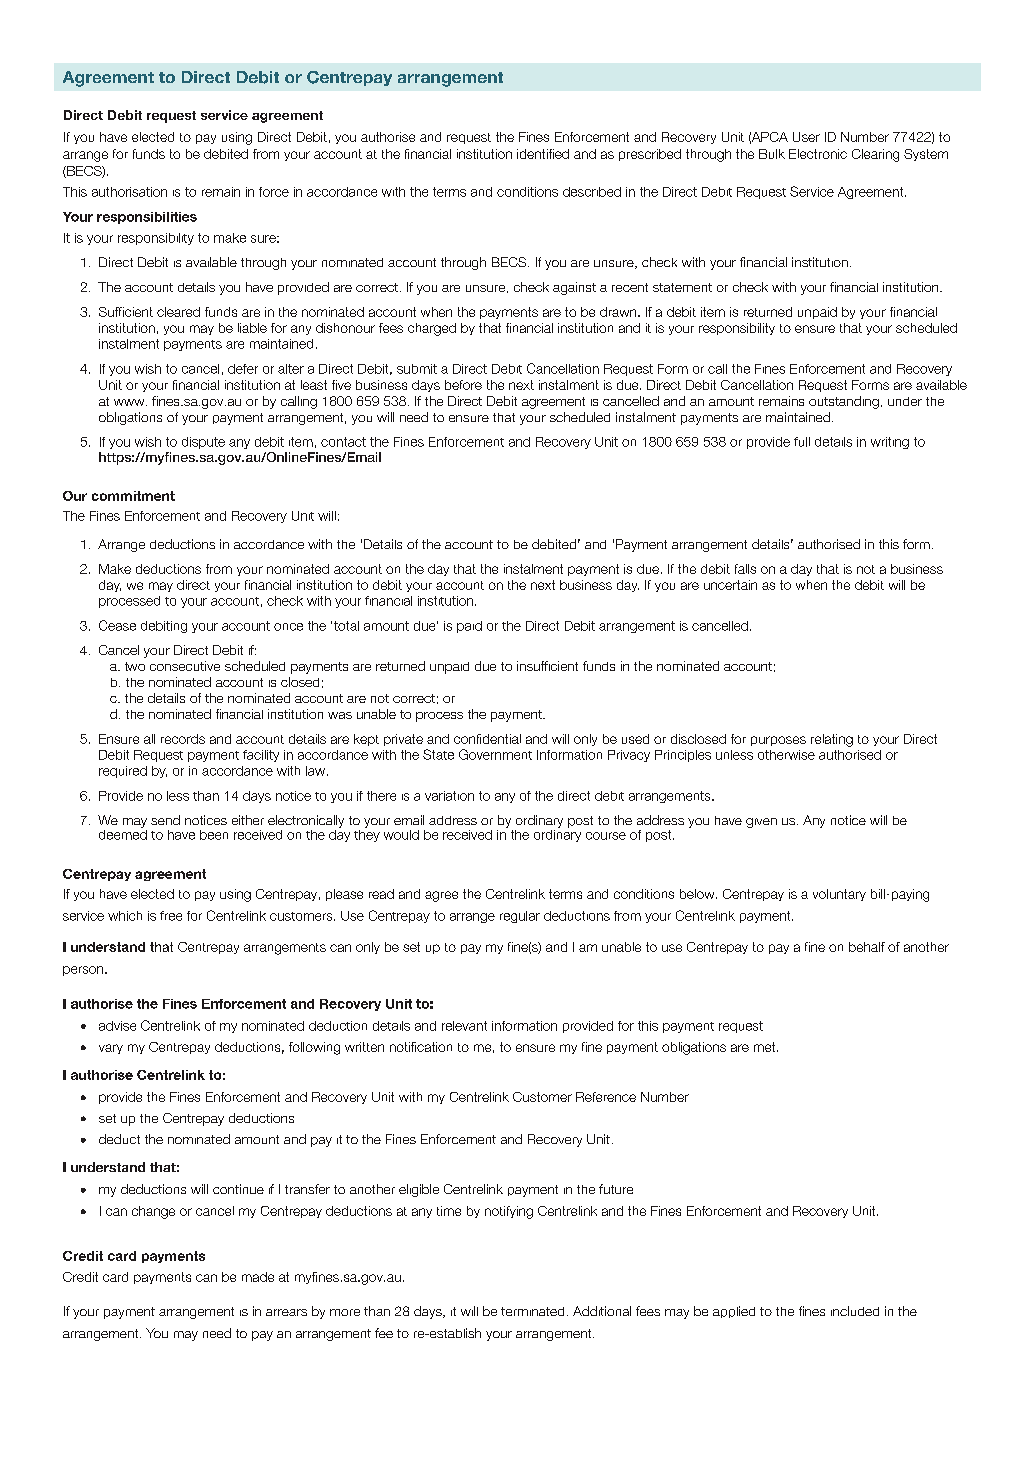  Describe the element at coordinates (520, 917) in the screenshot. I see `regular` at that location.
